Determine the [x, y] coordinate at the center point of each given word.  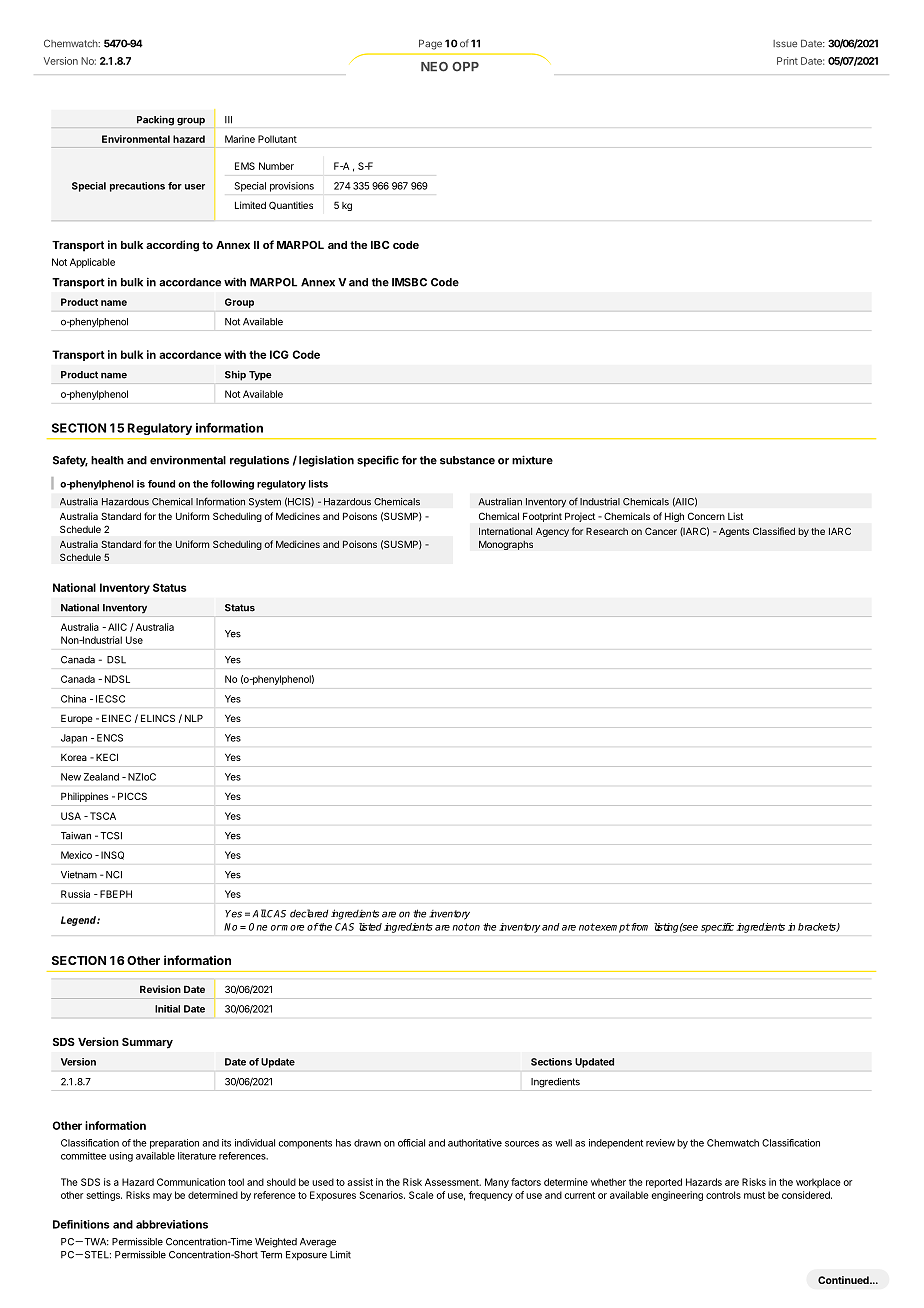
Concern [706, 516]
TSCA [101, 816]
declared [309, 913]
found [161, 484]
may [162, 1197]
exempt [612, 928]
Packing [155, 120]
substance [467, 460]
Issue [785, 44]
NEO [434, 67]
